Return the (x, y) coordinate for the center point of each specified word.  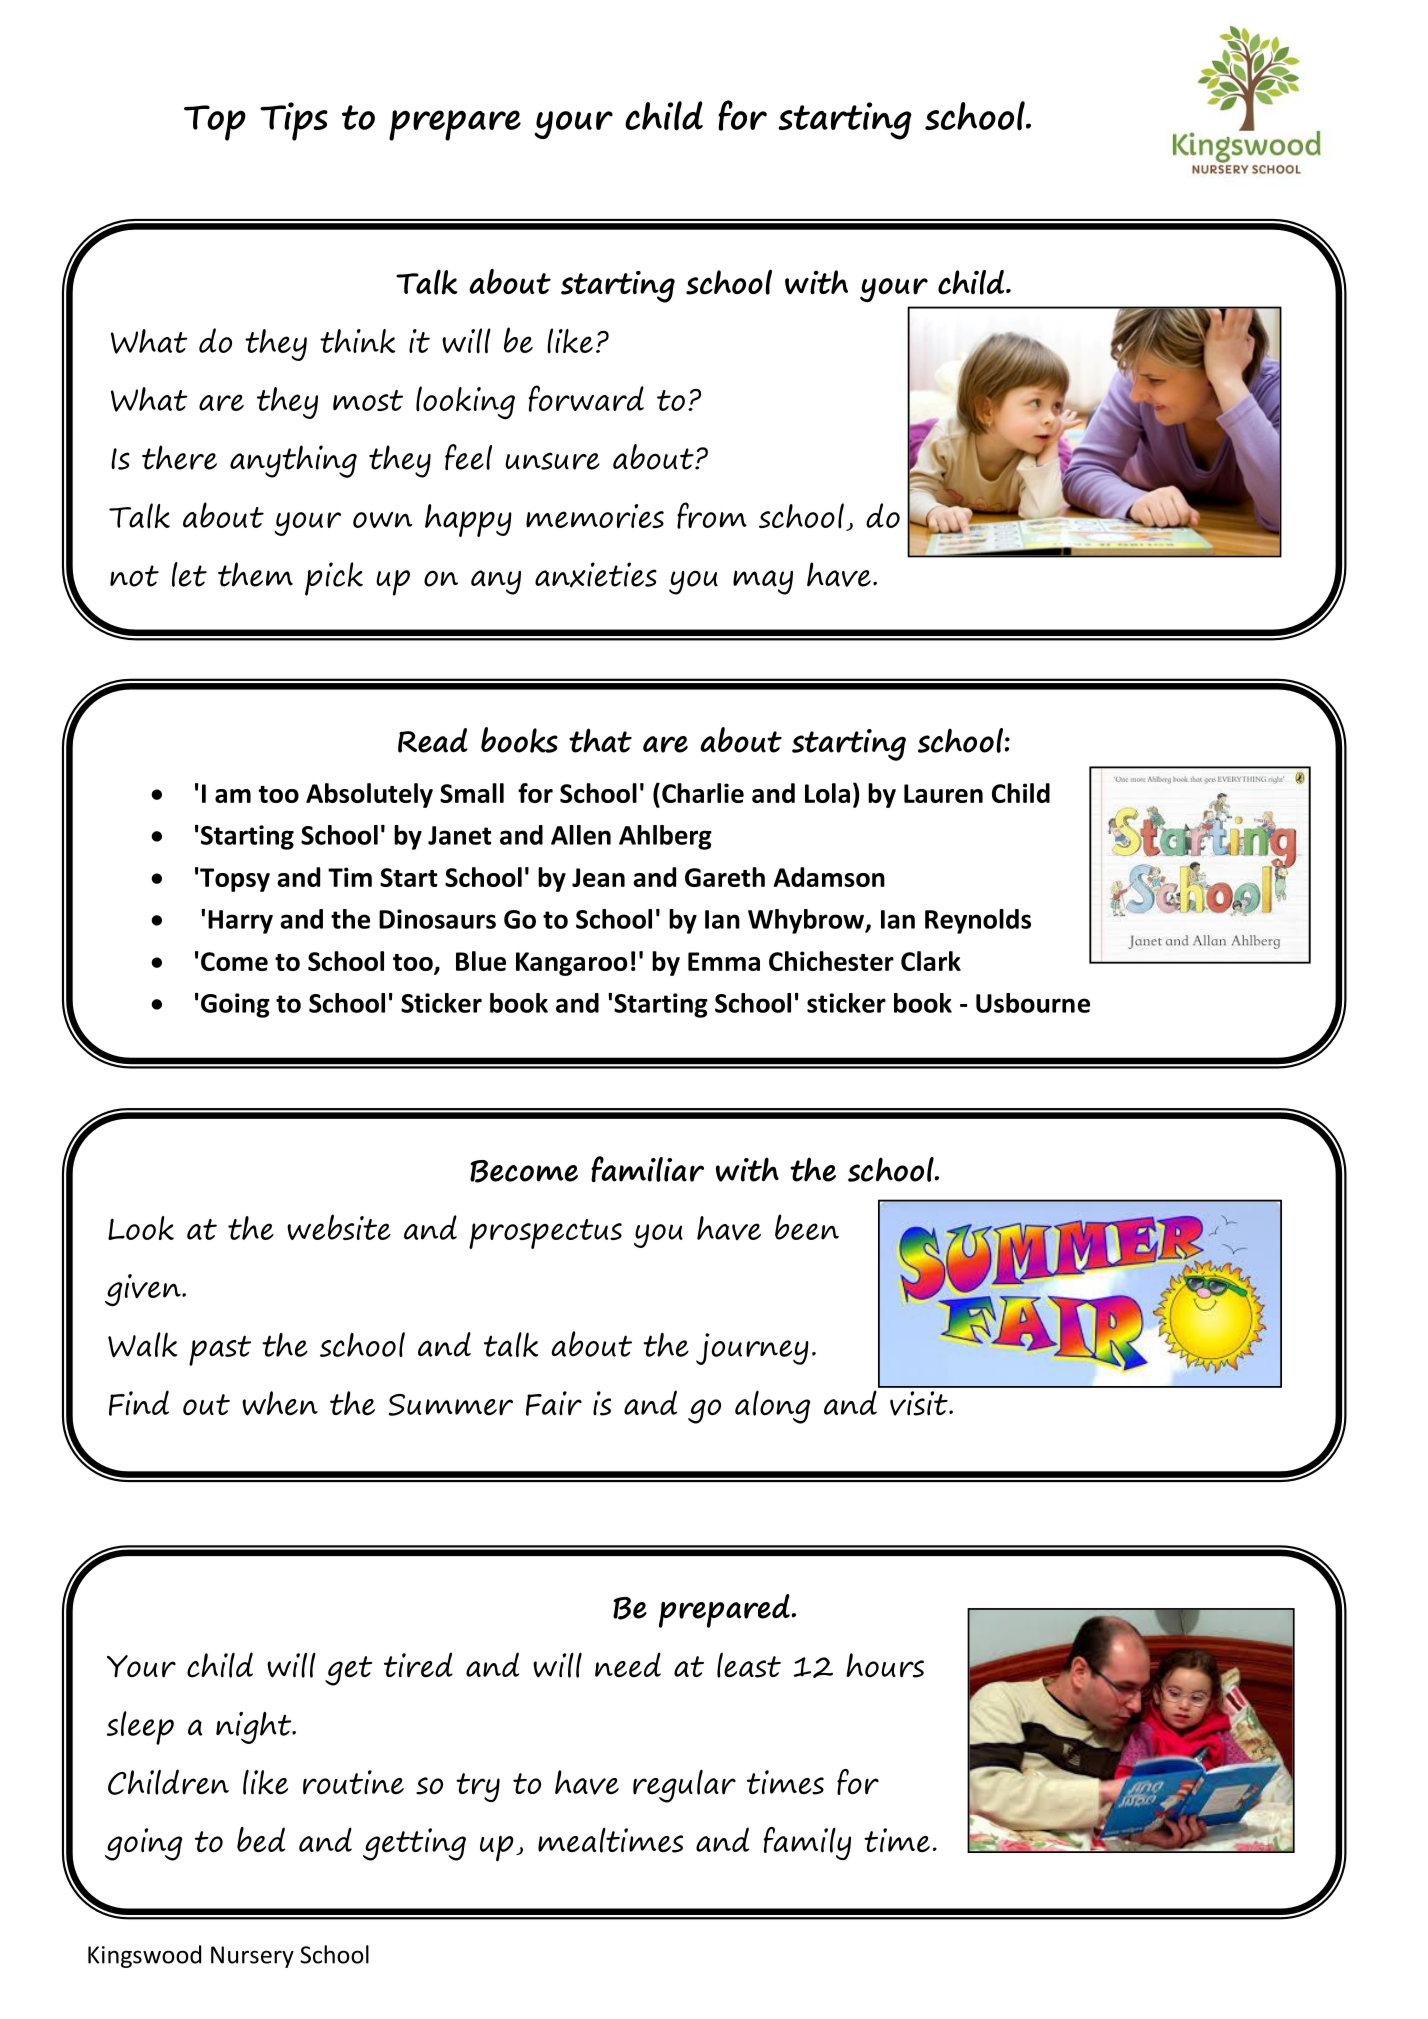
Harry (240, 922)
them (255, 574)
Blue (481, 961)
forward (586, 398)
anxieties (596, 575)
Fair (554, 1403)
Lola (827, 793)
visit (920, 1403)
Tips (294, 121)
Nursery (252, 1957)
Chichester (831, 961)
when (280, 1403)
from (712, 515)
